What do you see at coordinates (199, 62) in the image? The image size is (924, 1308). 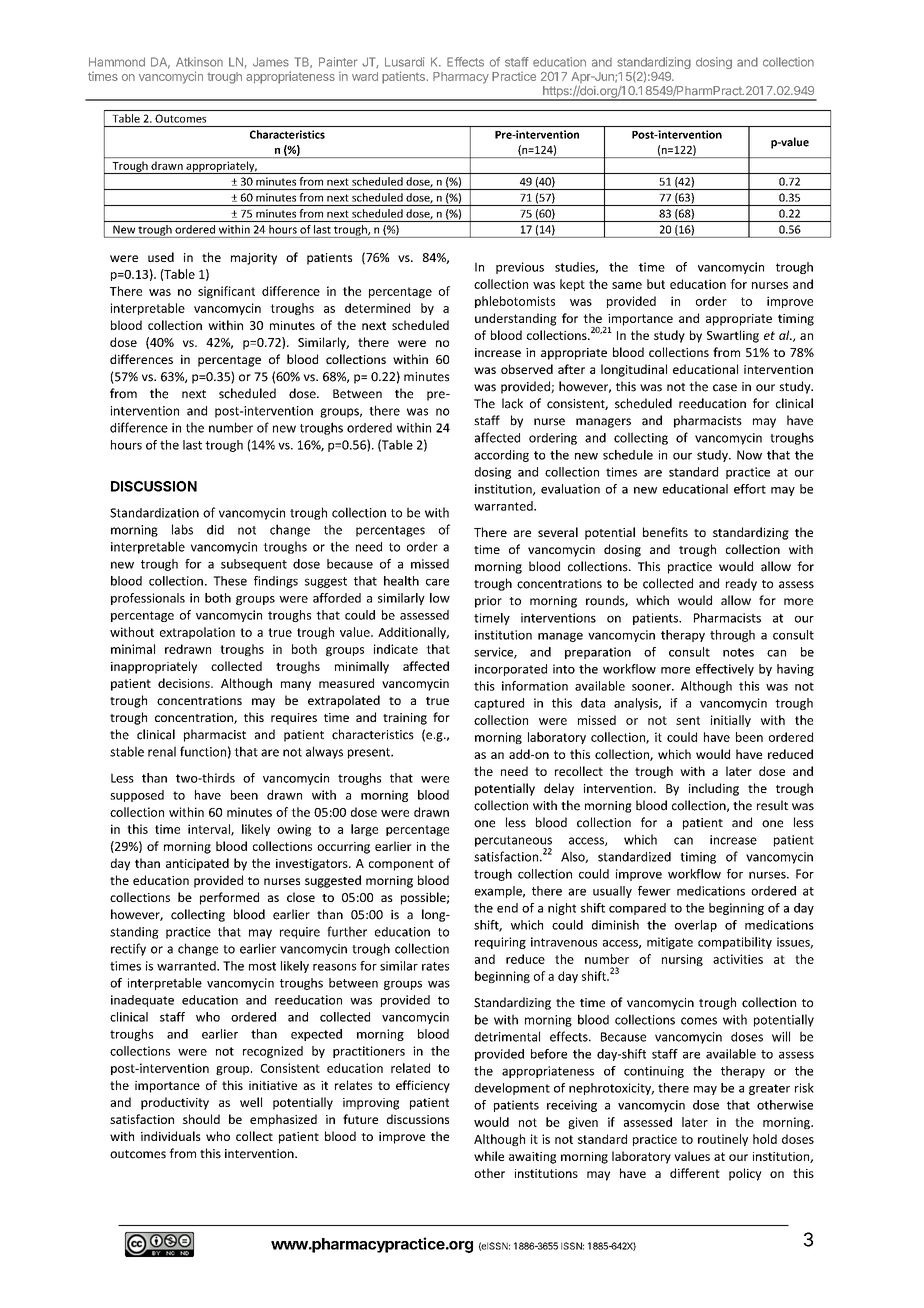 I see `Atkinson` at bounding box center [199, 62].
